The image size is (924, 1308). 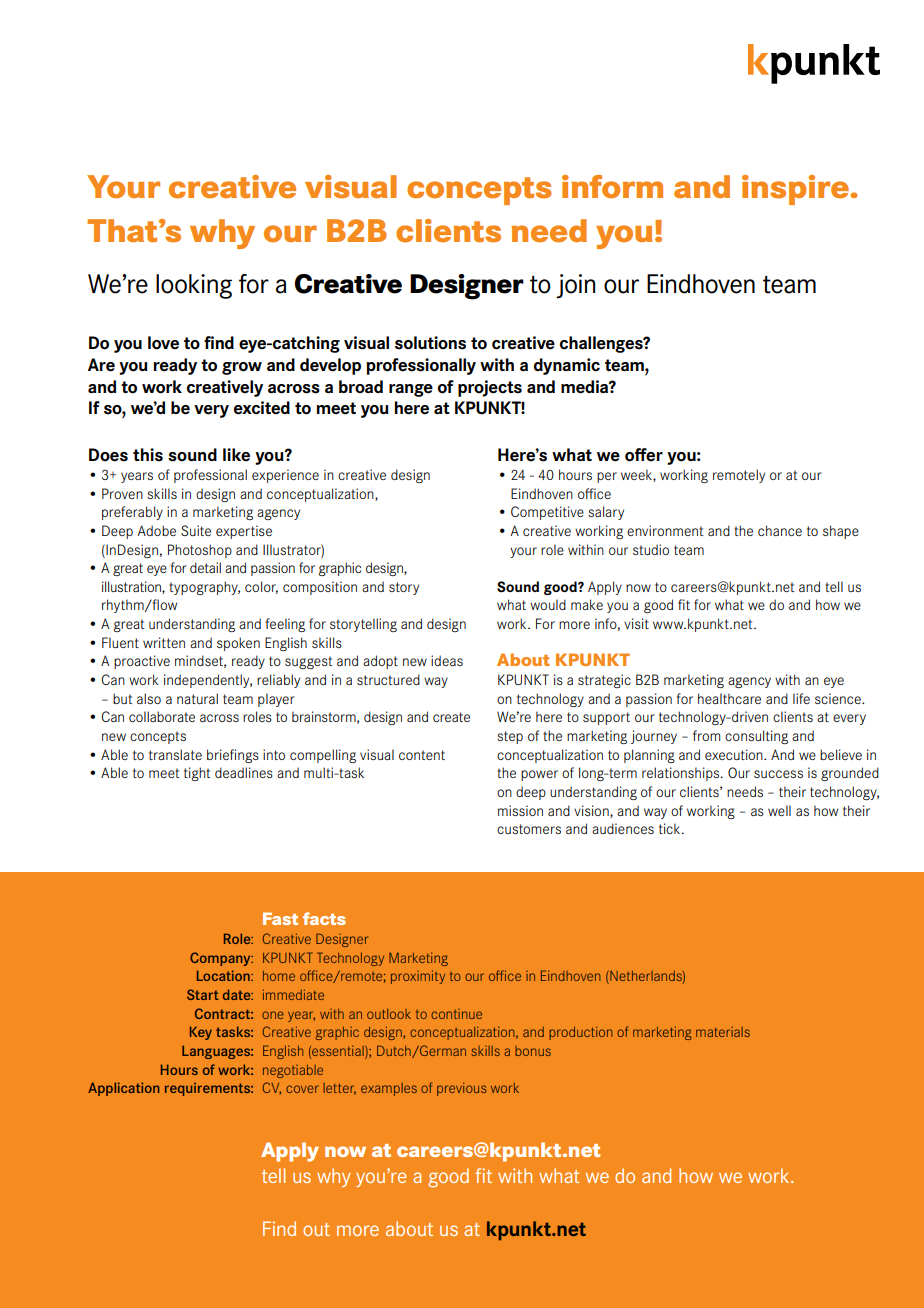 What do you see at coordinates (529, 829) in the screenshot?
I see `customers` at bounding box center [529, 829].
